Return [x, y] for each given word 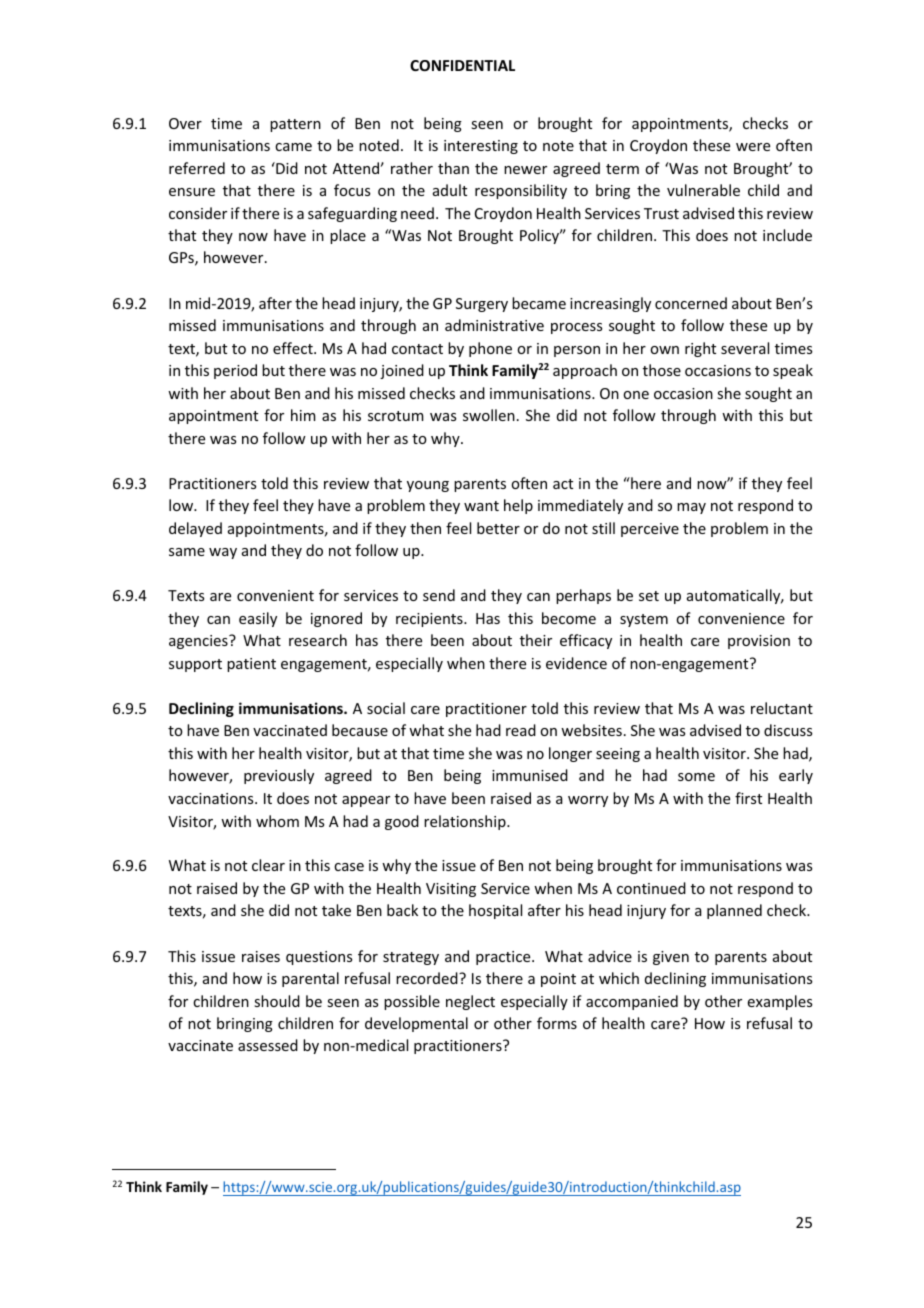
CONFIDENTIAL [462, 65]
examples [780, 1002]
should [277, 1001]
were [753, 147]
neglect [470, 1002]
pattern [295, 125]
